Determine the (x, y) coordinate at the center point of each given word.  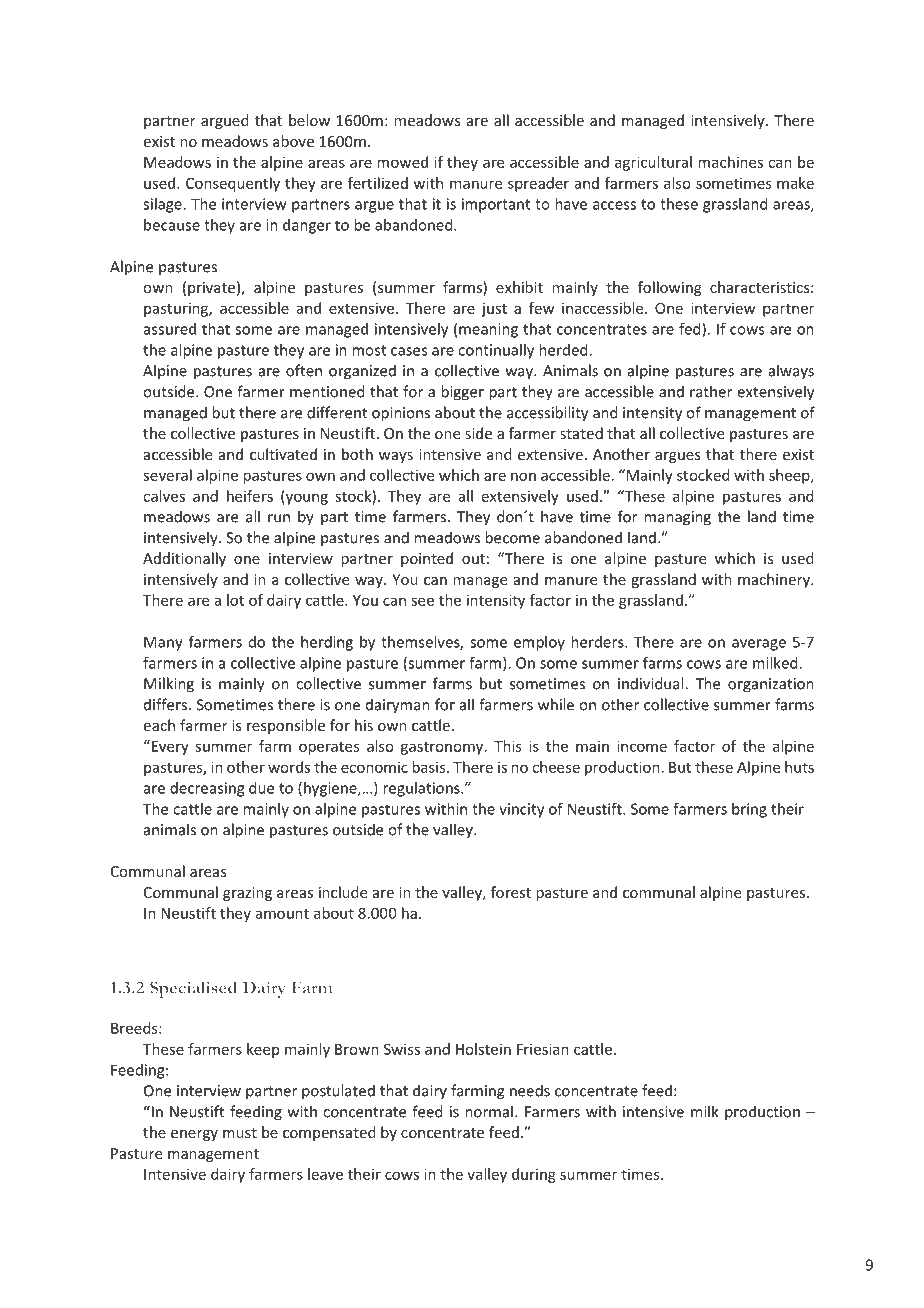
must (240, 1133)
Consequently (233, 184)
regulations (422, 789)
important (496, 205)
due (261, 788)
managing (677, 518)
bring (749, 810)
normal (489, 1111)
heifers (250, 496)
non (523, 476)
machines (730, 162)
